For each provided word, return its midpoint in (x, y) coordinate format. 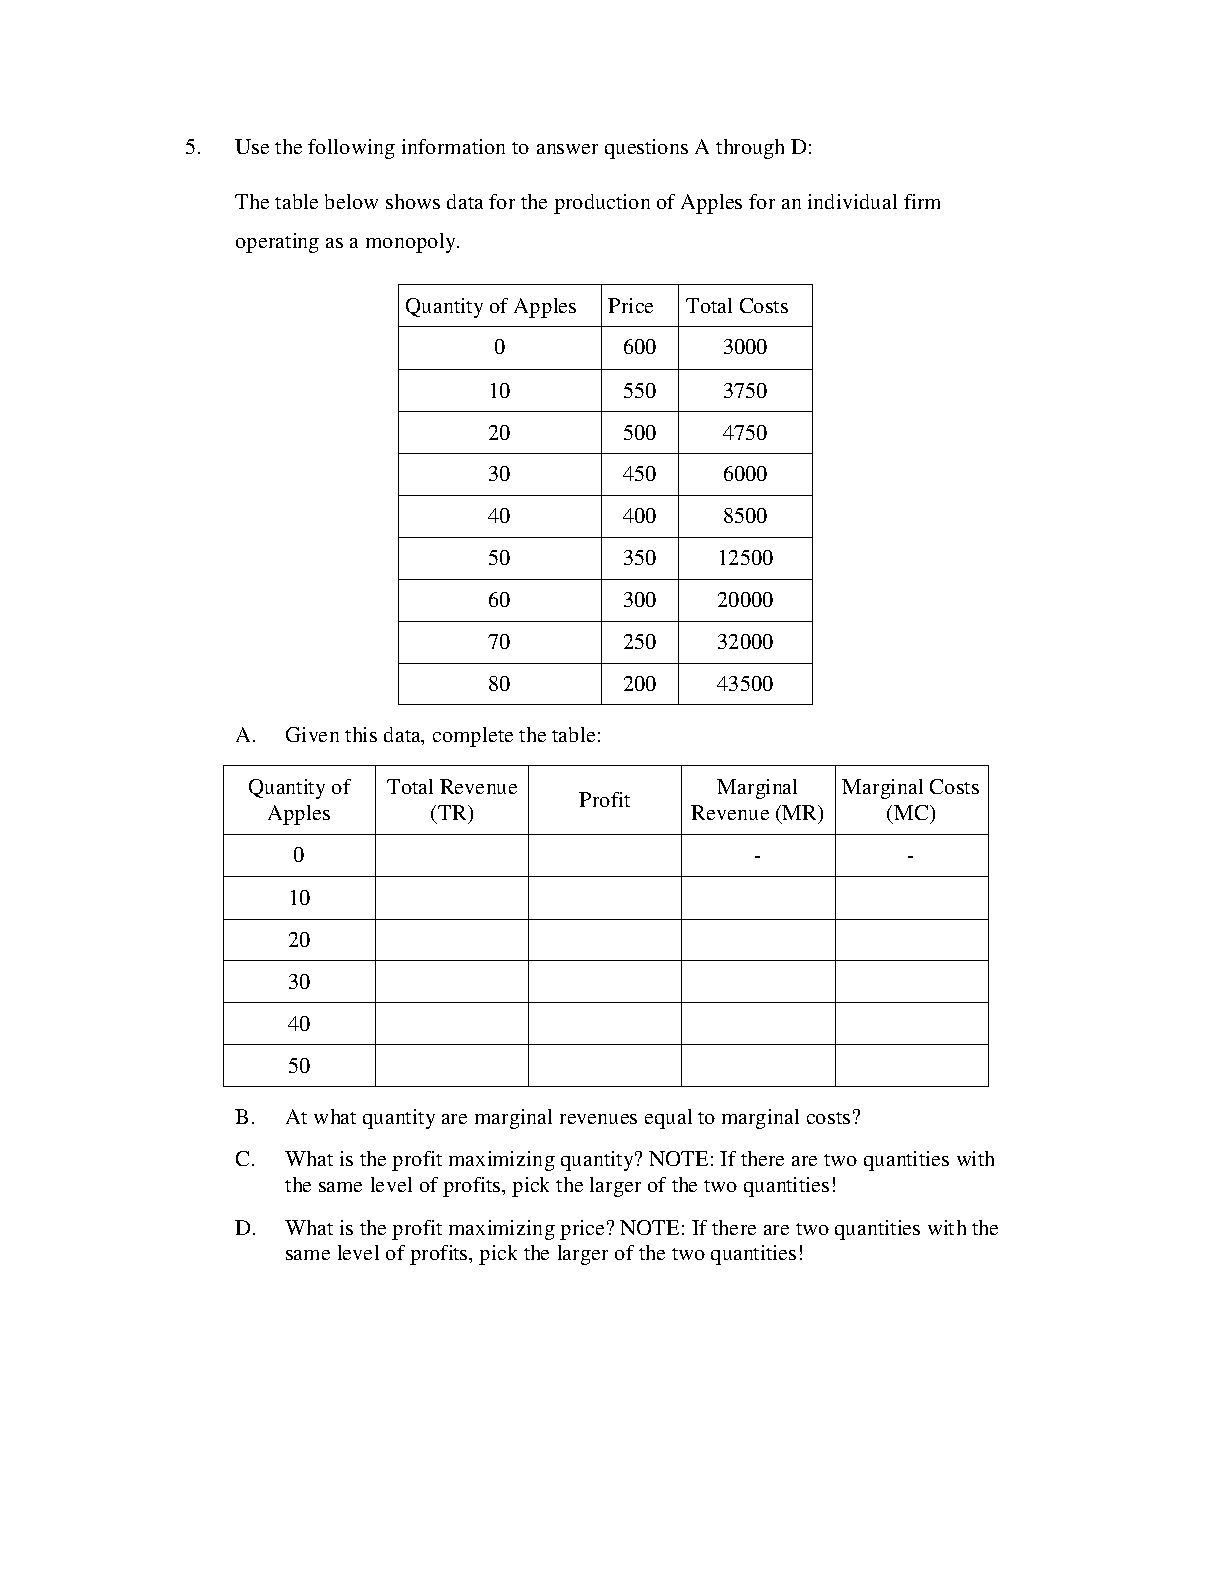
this (361, 734)
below (351, 201)
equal (668, 1119)
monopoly (412, 243)
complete (473, 737)
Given (312, 734)
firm (922, 201)
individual (852, 201)
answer (567, 149)
